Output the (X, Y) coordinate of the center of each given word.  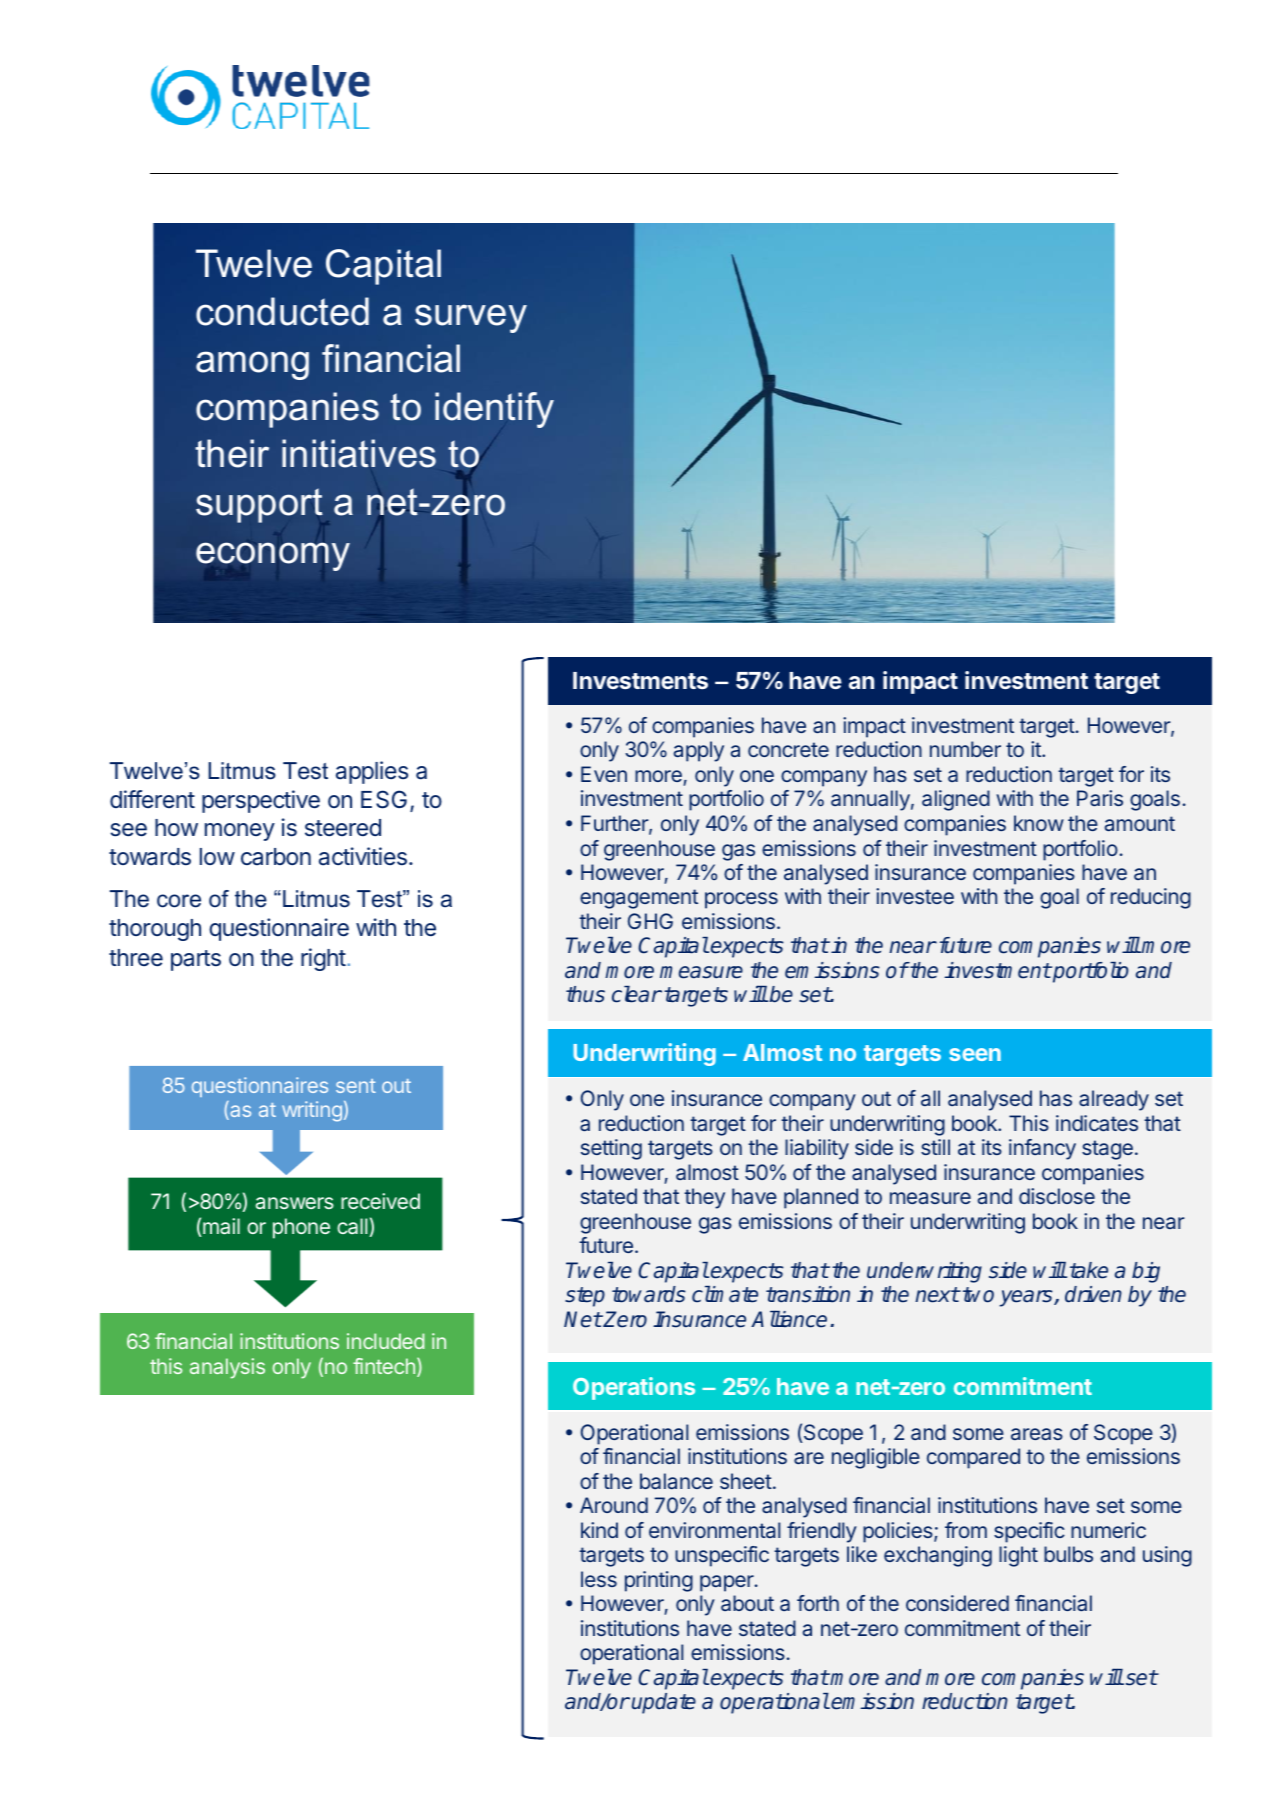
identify (494, 410)
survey (471, 318)
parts (196, 960)
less (599, 1579)
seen (975, 1054)
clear (636, 994)
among (252, 365)
